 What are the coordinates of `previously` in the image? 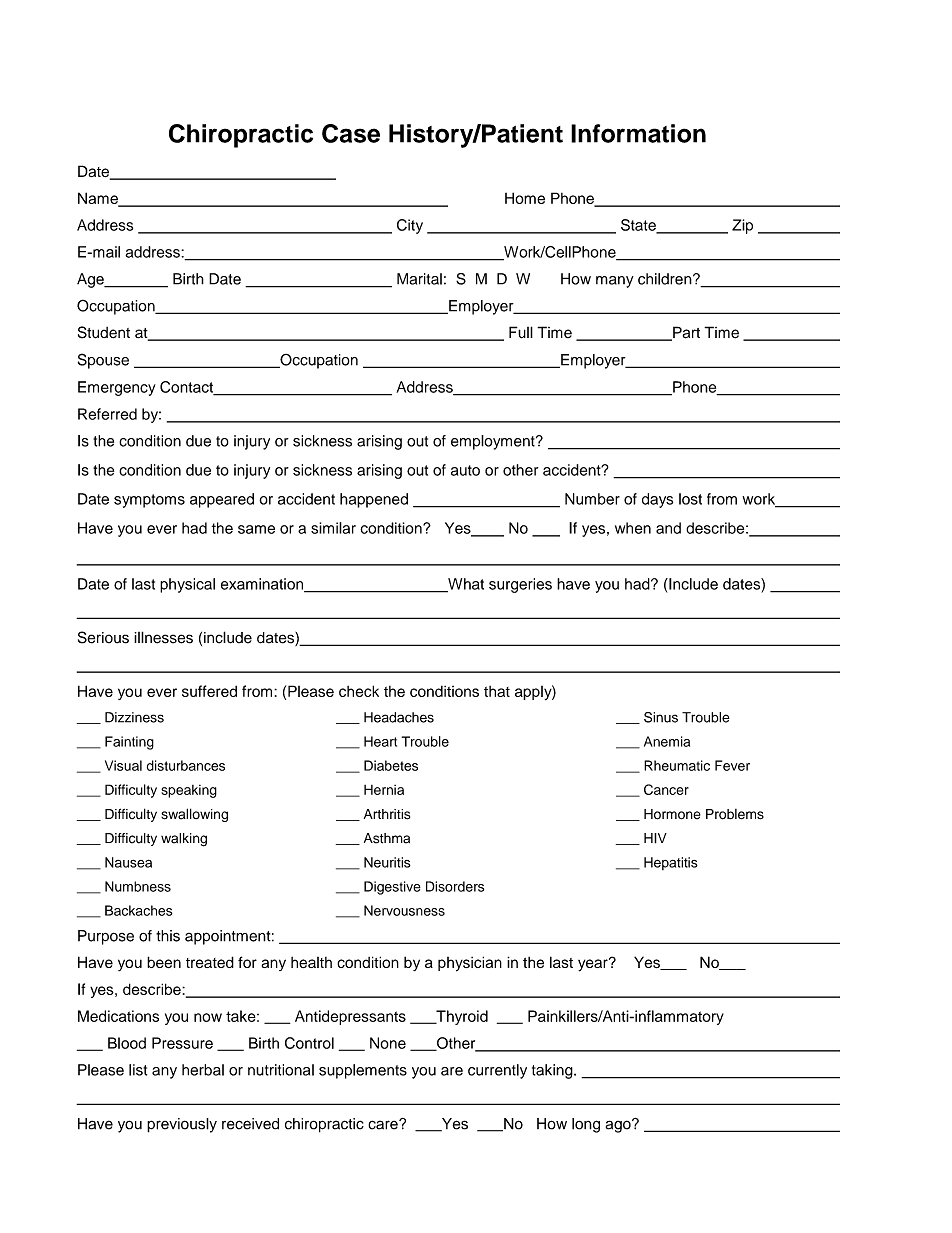 It's located at (182, 1125).
